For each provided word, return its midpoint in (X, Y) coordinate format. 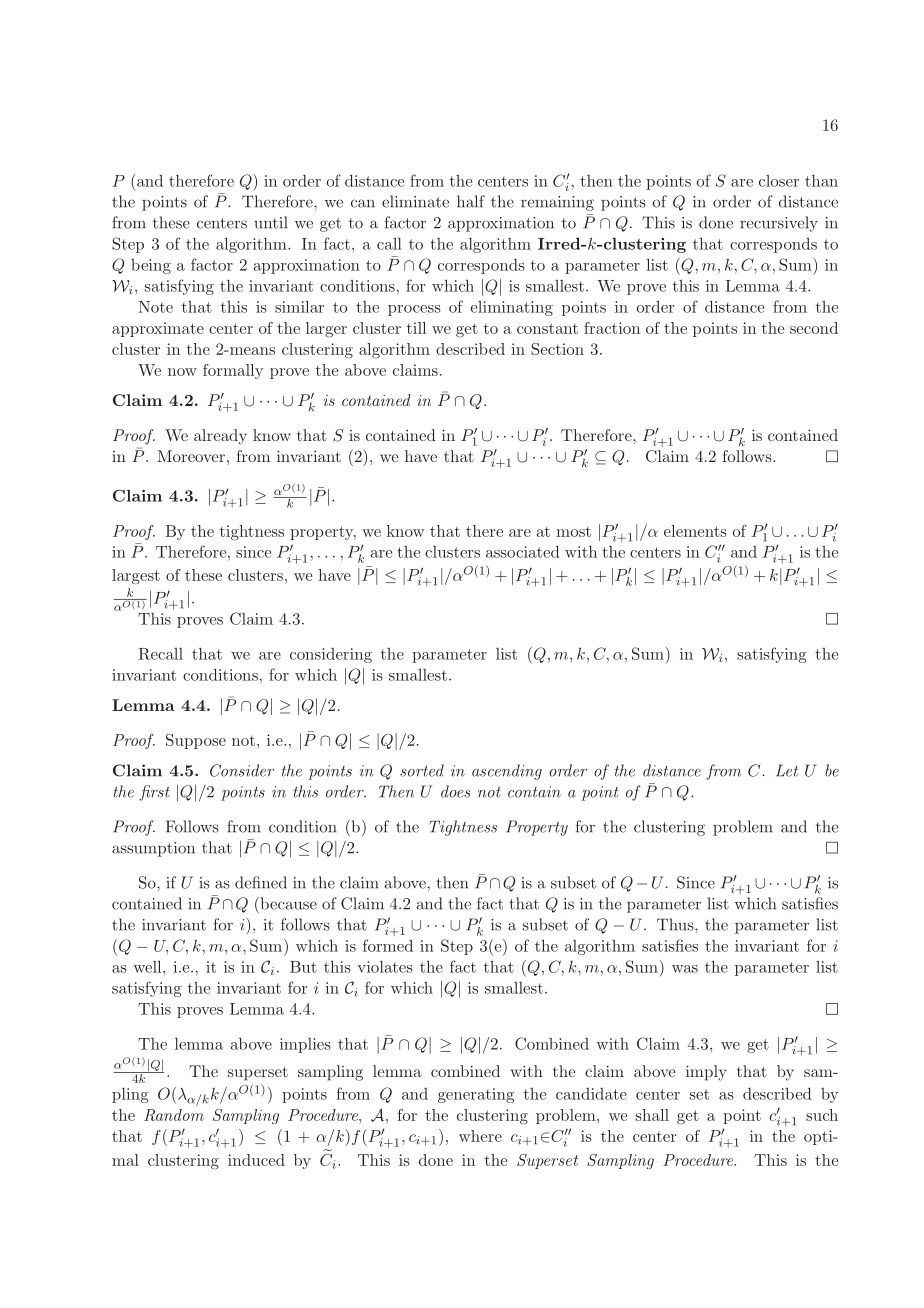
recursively (779, 224)
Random (174, 1115)
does (456, 791)
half (471, 201)
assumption (153, 849)
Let (787, 770)
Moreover (191, 456)
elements (695, 531)
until (271, 222)
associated (522, 552)
